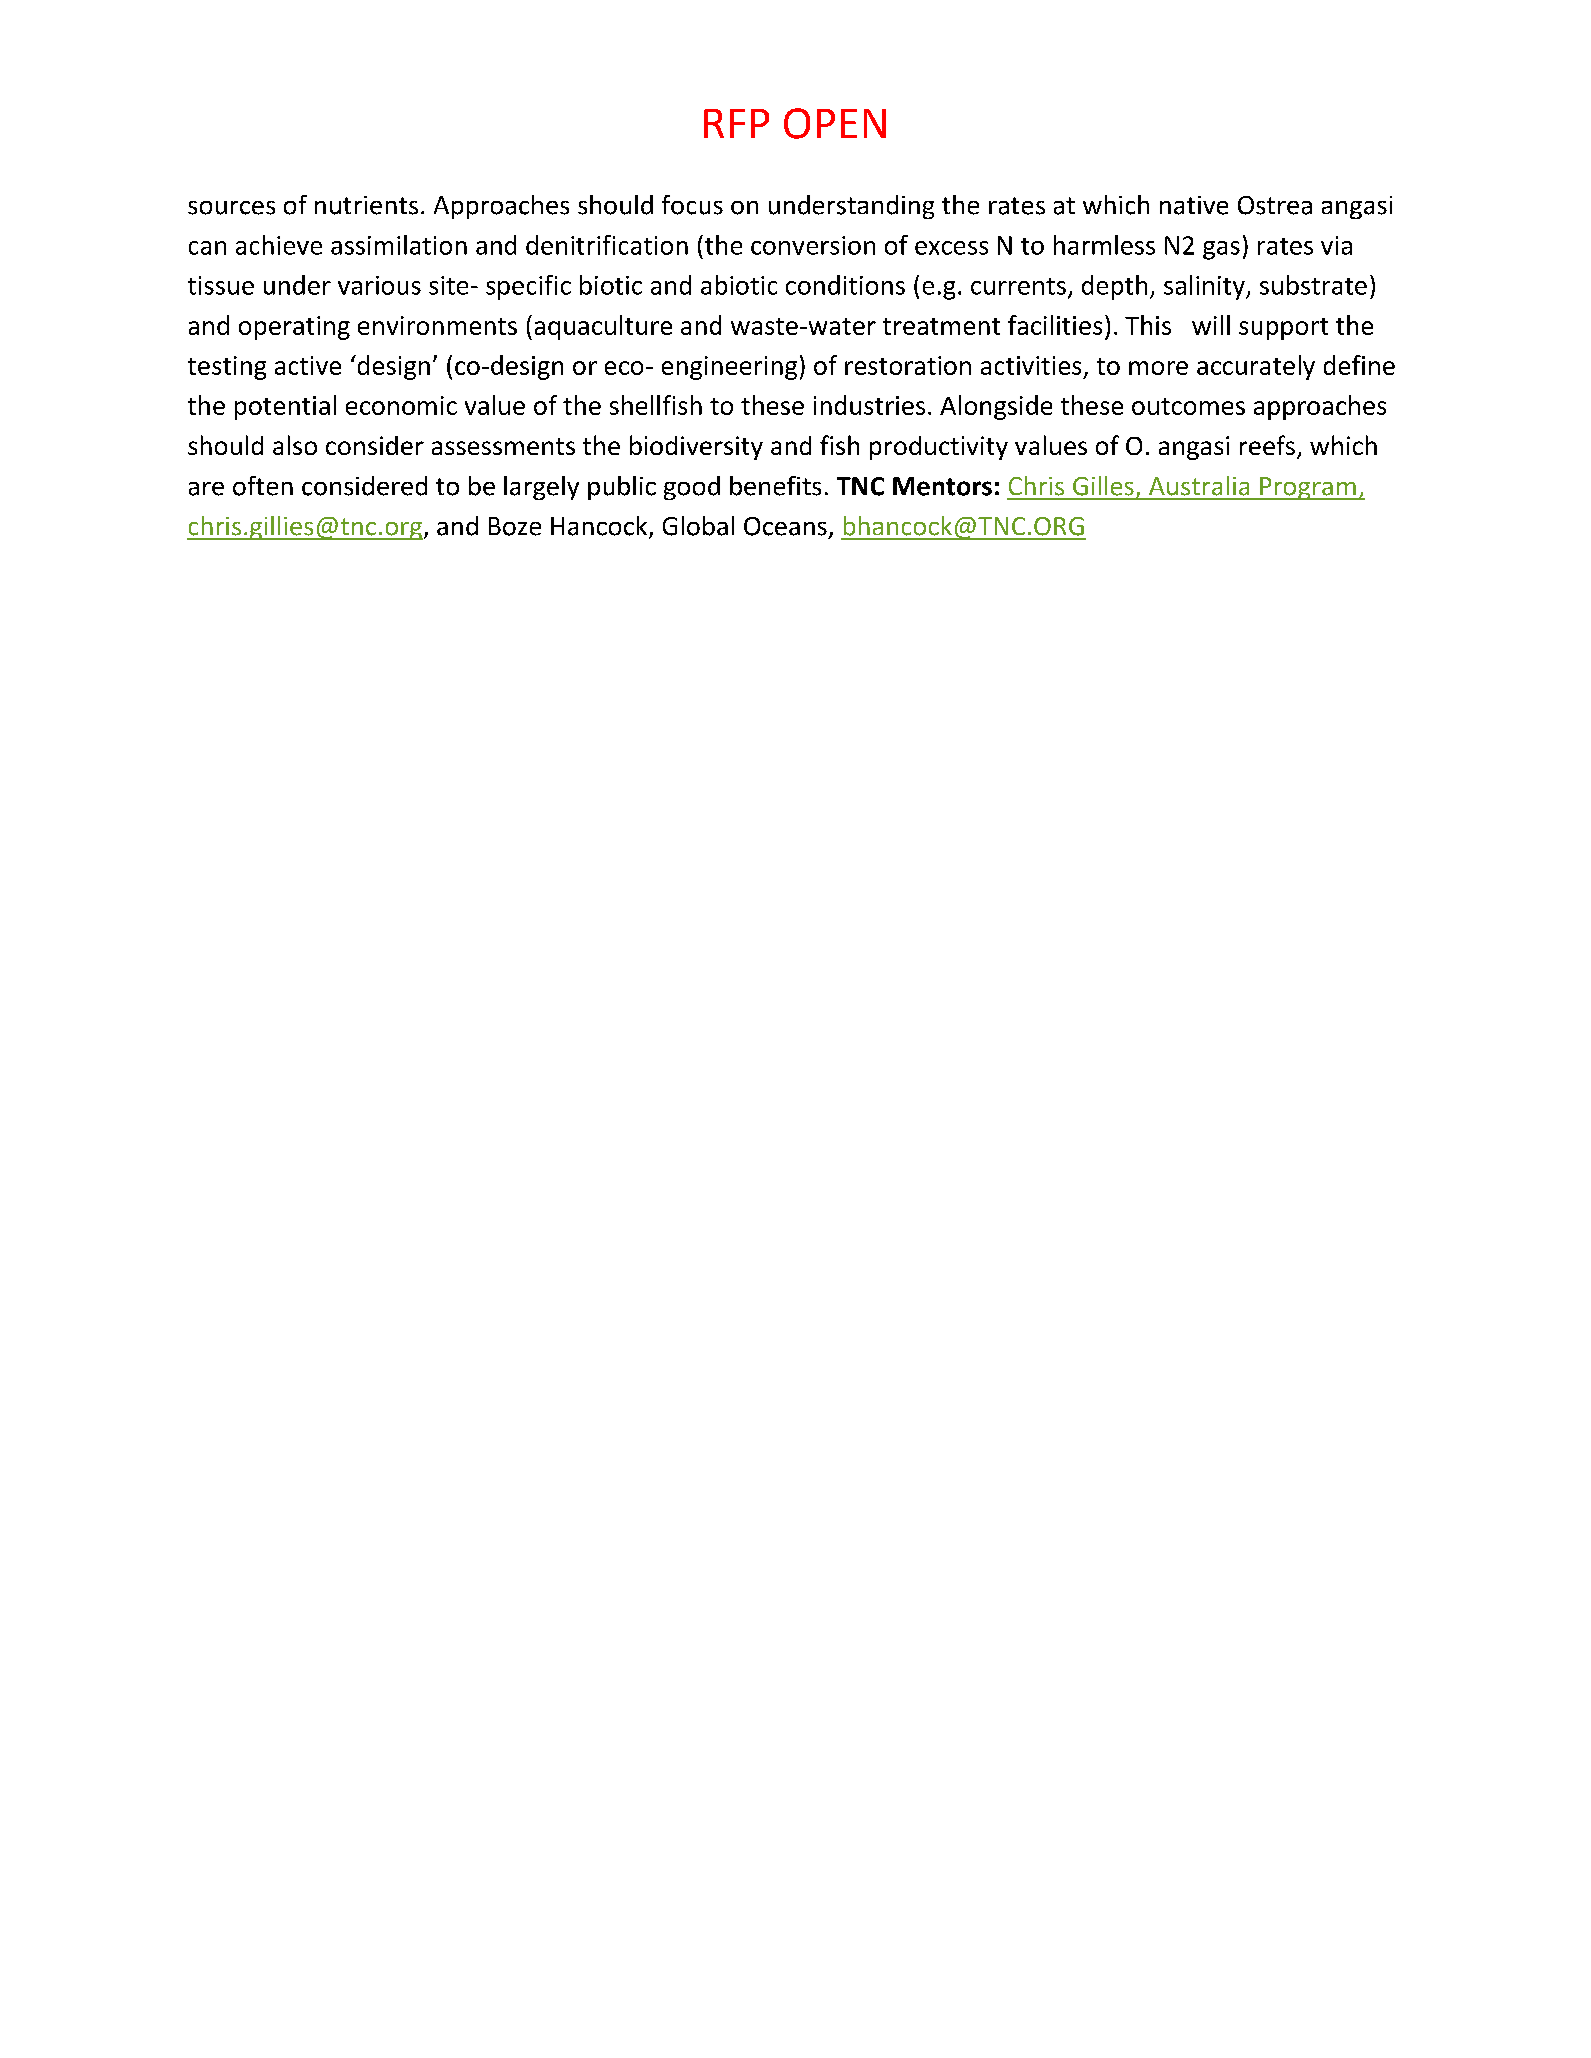 This screenshot has height=2058, width=1591. What do you see at coordinates (835, 123) in the screenshot?
I see `OPEN` at bounding box center [835, 123].
